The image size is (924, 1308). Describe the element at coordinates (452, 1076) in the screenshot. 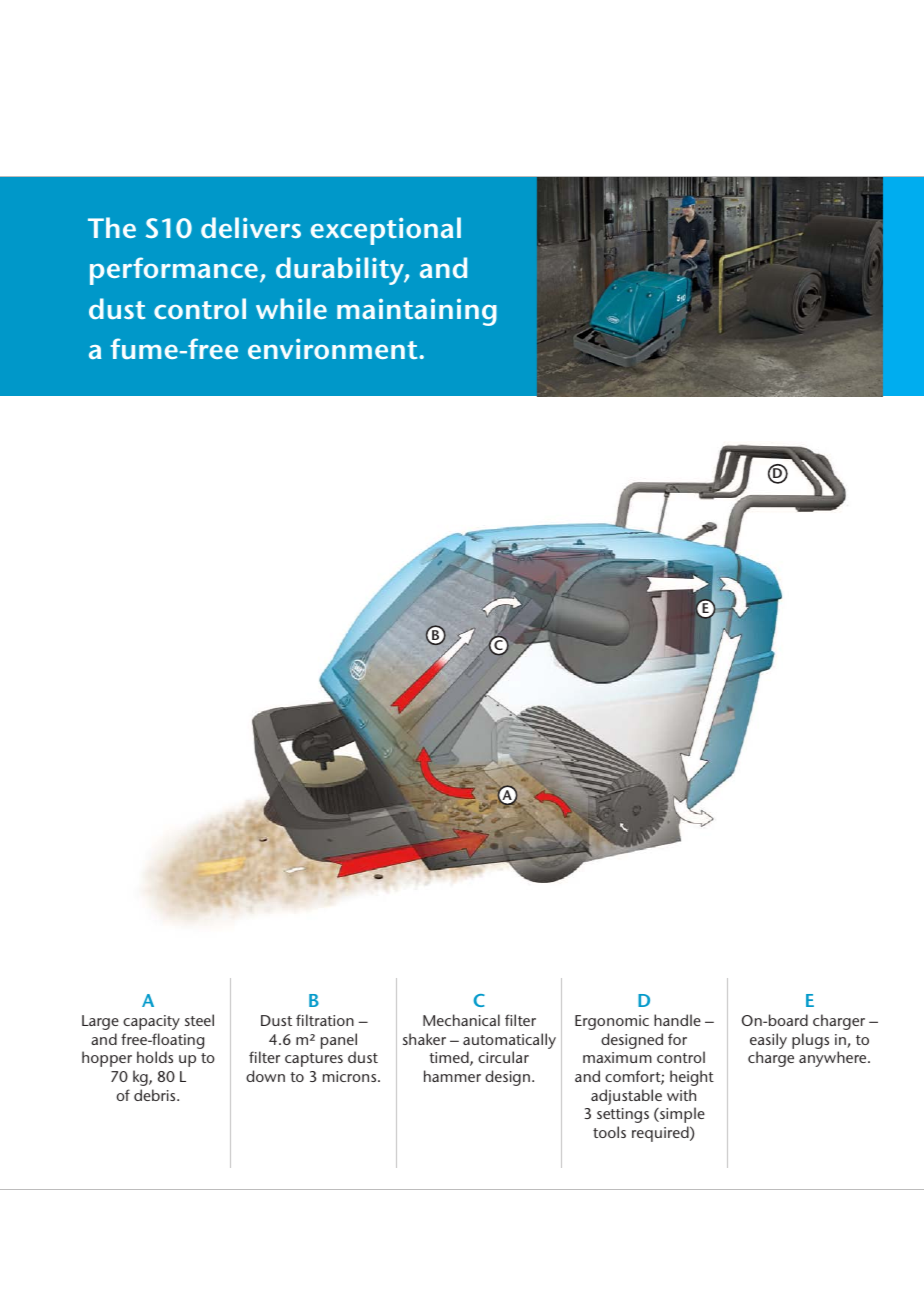

I see `hammer` at that location.
